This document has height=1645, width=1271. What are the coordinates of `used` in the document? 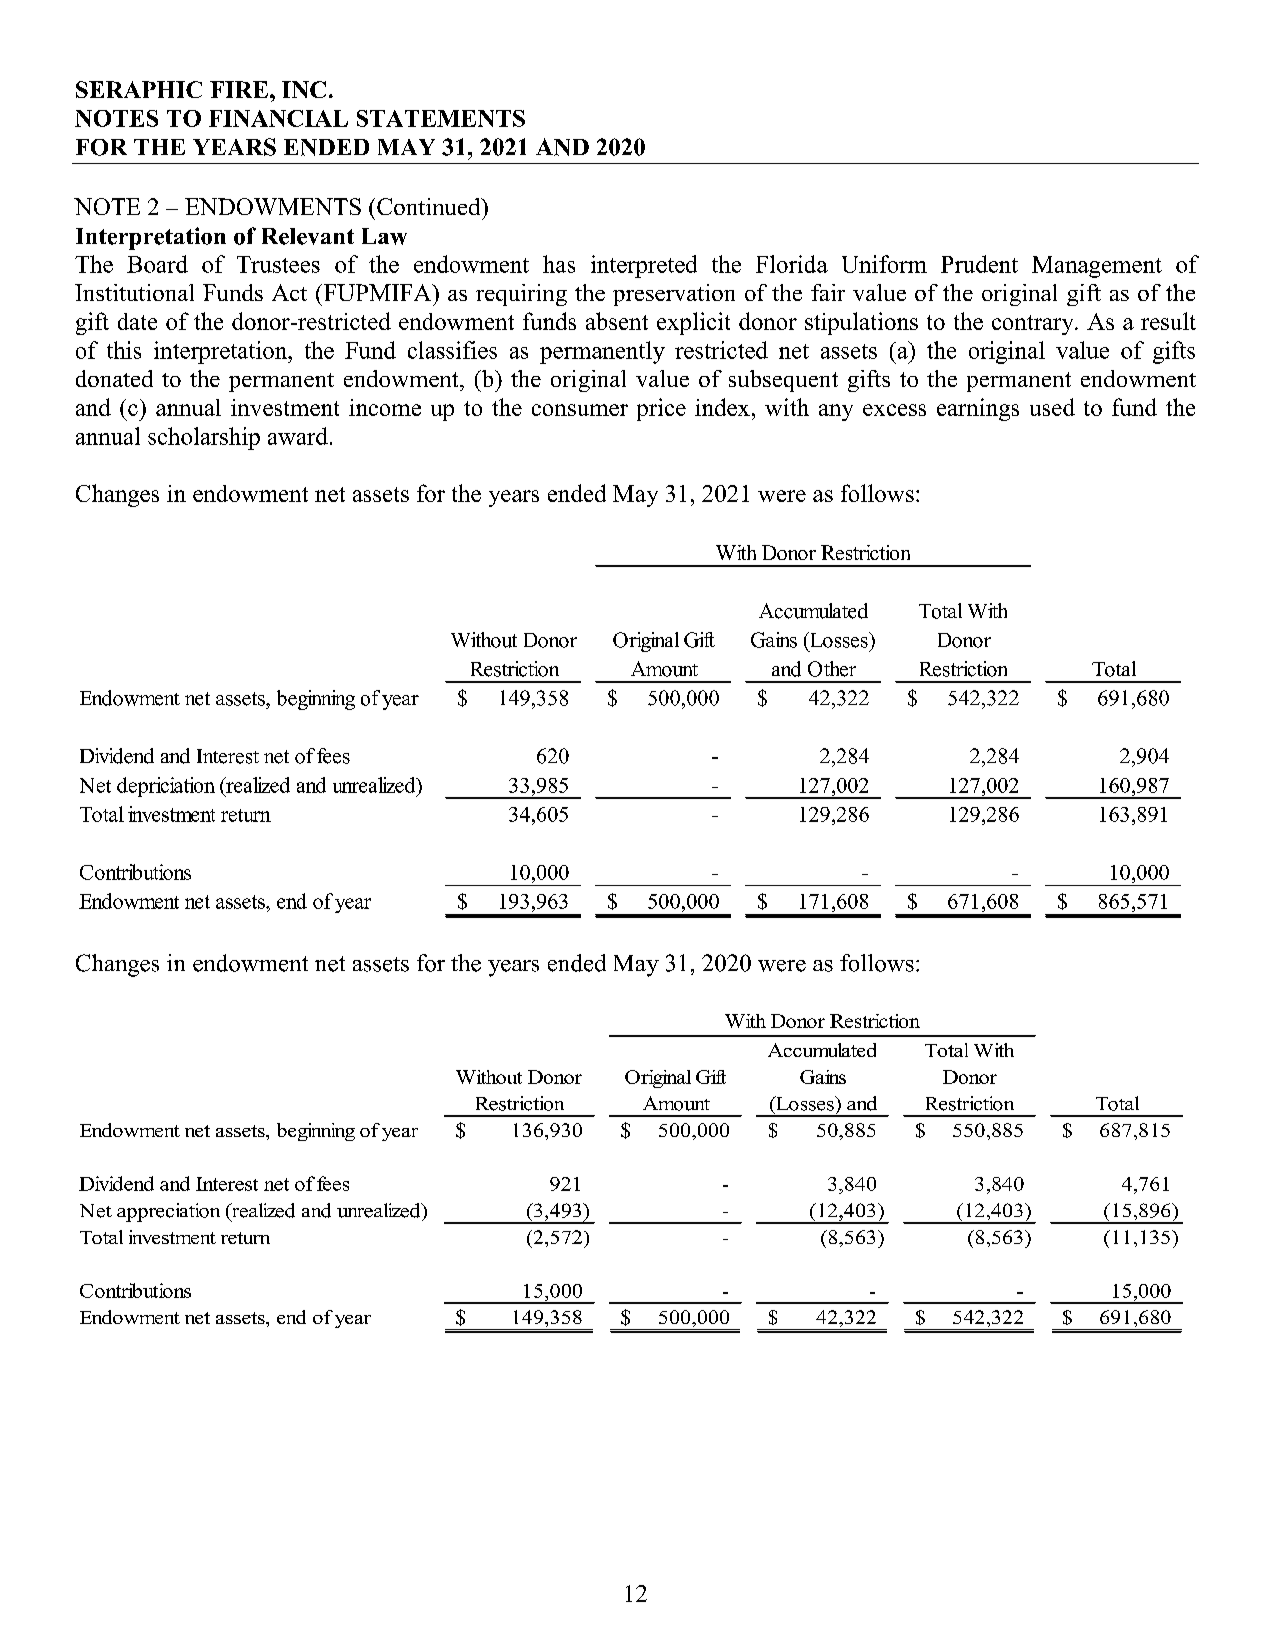 It's located at (1052, 407).
